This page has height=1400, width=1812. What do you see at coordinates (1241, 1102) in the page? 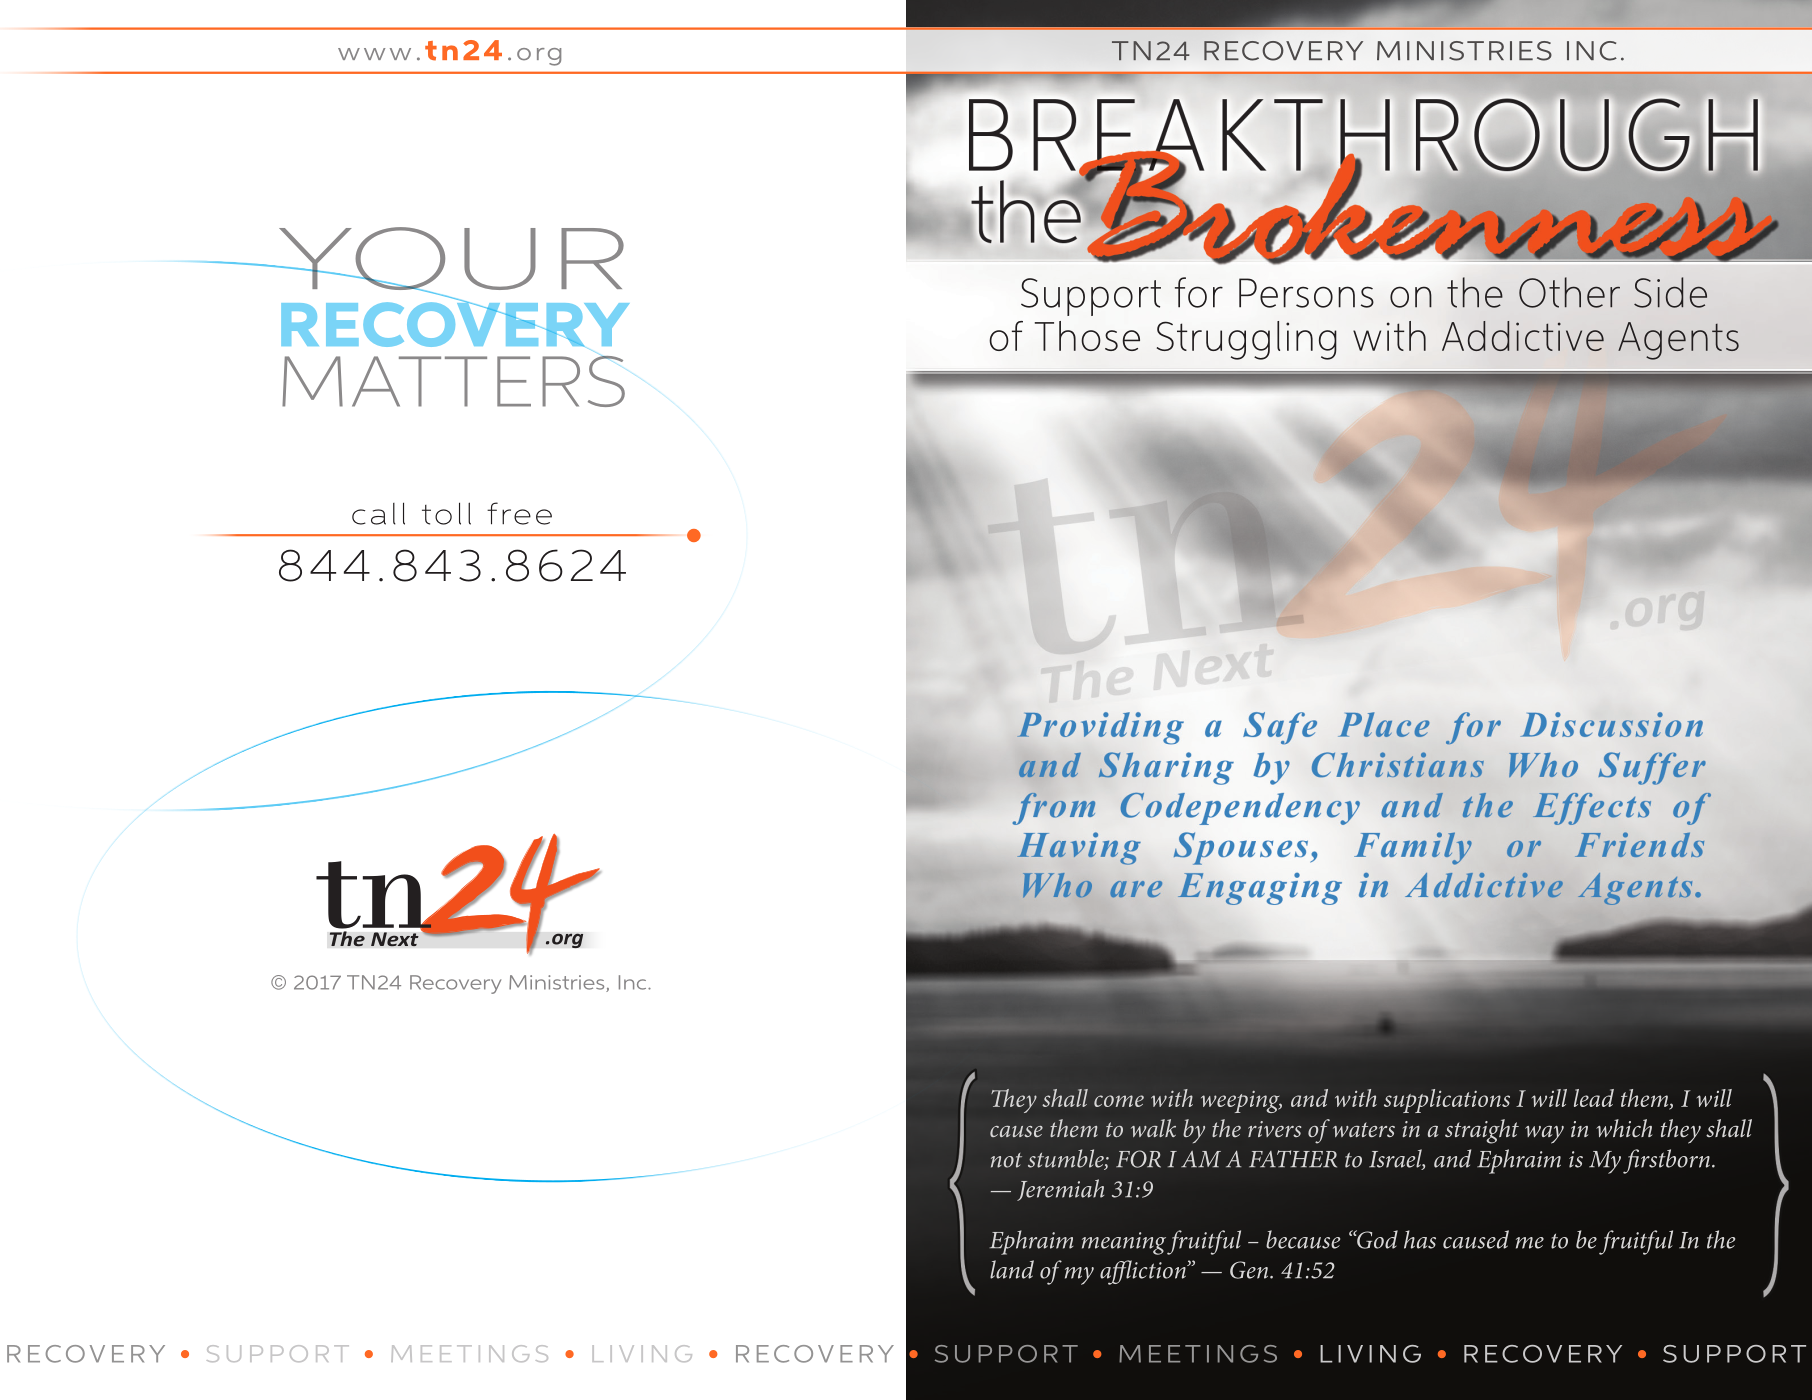
I see `weeping` at bounding box center [1241, 1102].
